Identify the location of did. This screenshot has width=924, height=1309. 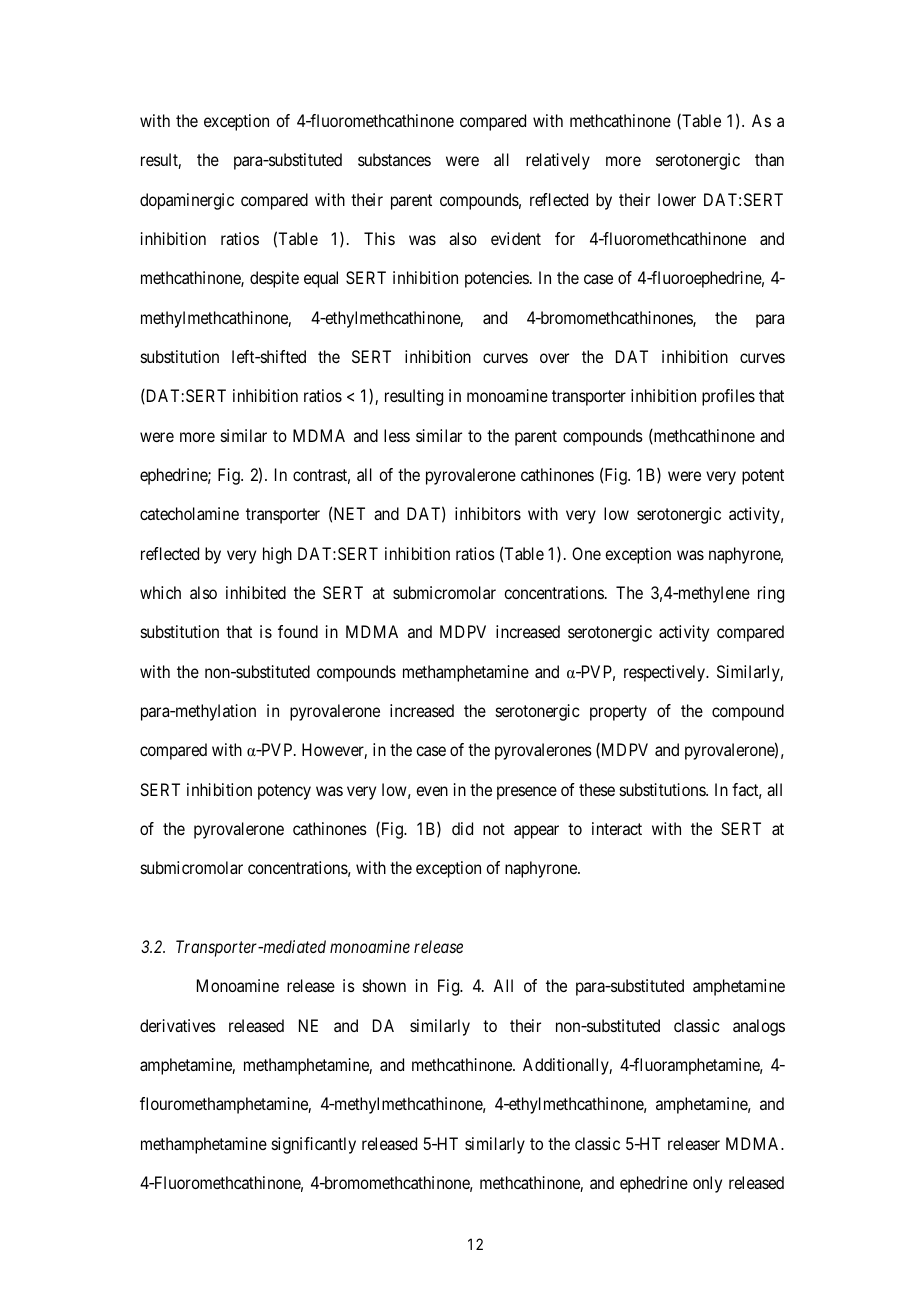
(462, 828).
